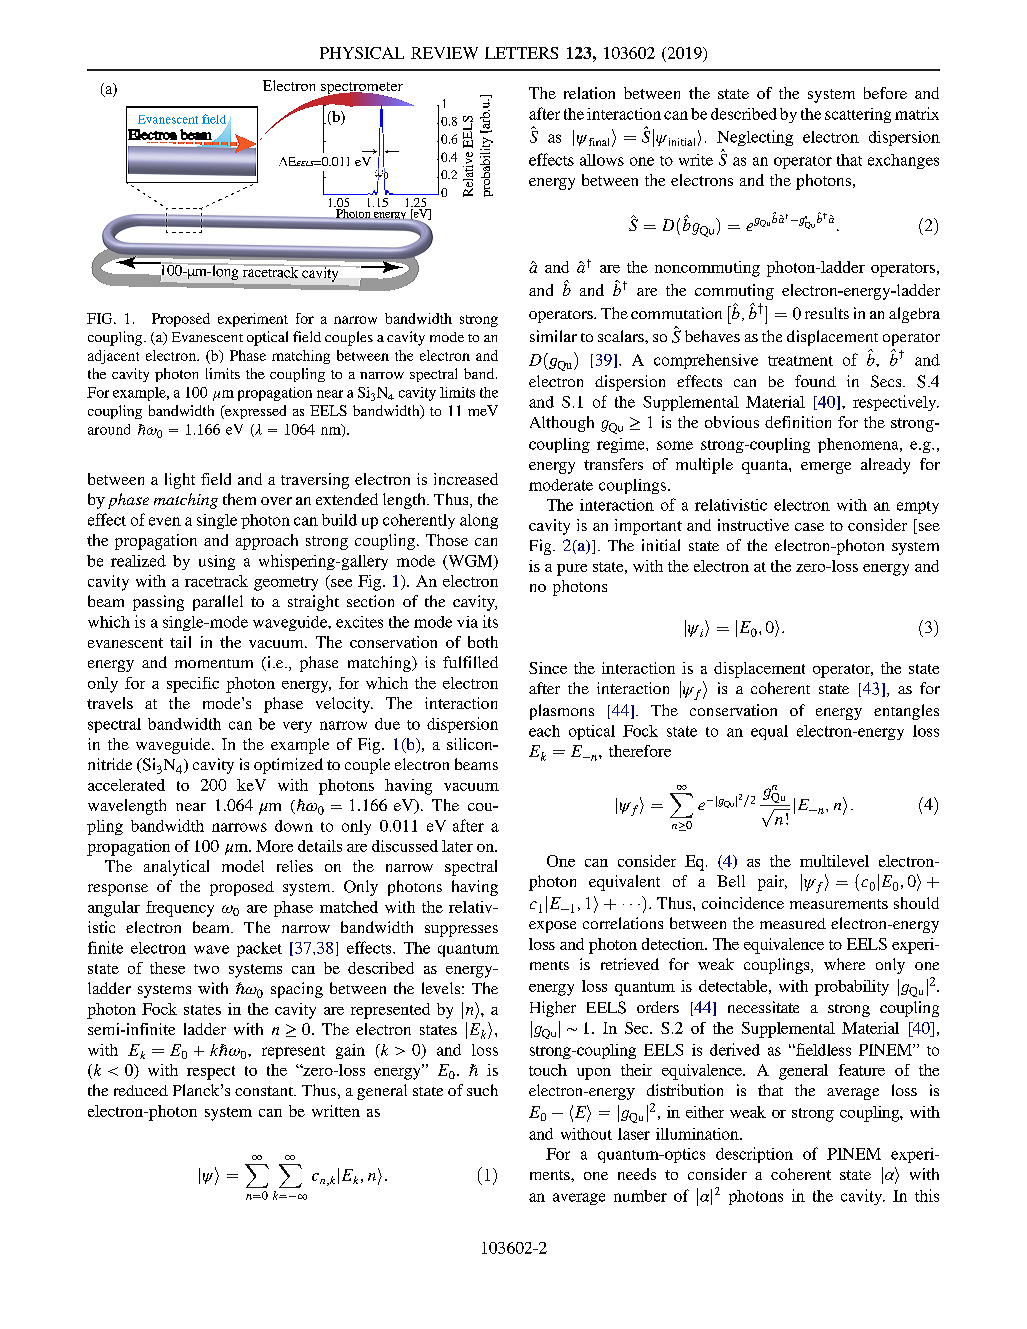  What do you see at coordinates (265, 1091) in the screenshot?
I see `constant` at bounding box center [265, 1091].
